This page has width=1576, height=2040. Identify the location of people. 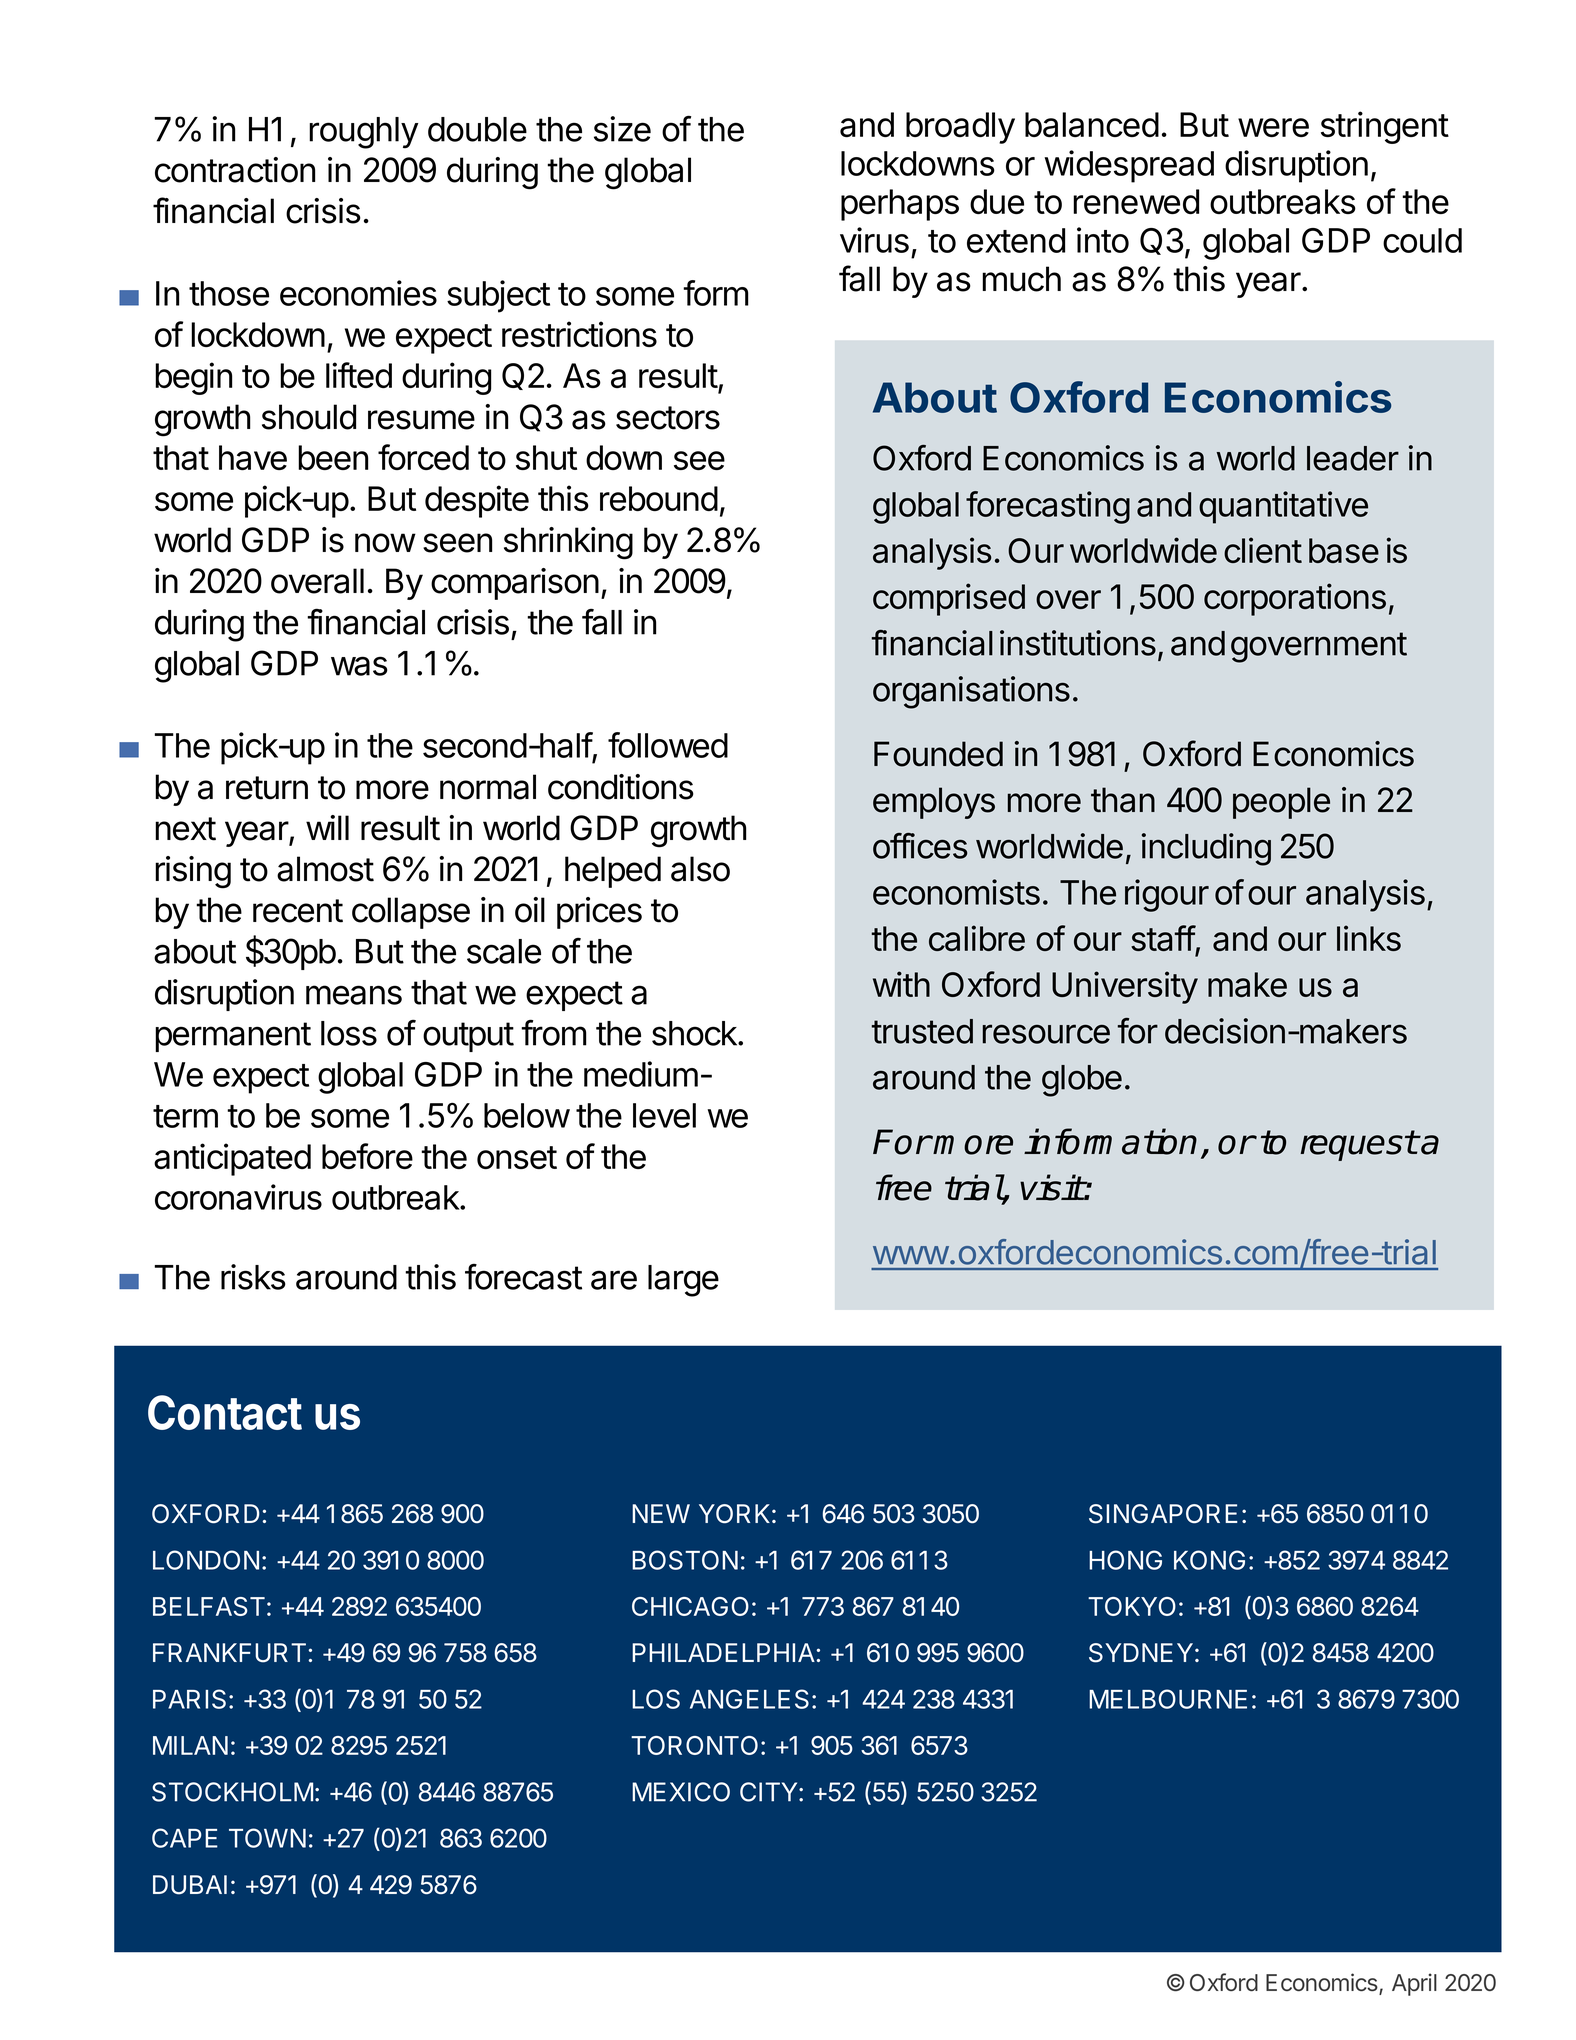
(1281, 803).
